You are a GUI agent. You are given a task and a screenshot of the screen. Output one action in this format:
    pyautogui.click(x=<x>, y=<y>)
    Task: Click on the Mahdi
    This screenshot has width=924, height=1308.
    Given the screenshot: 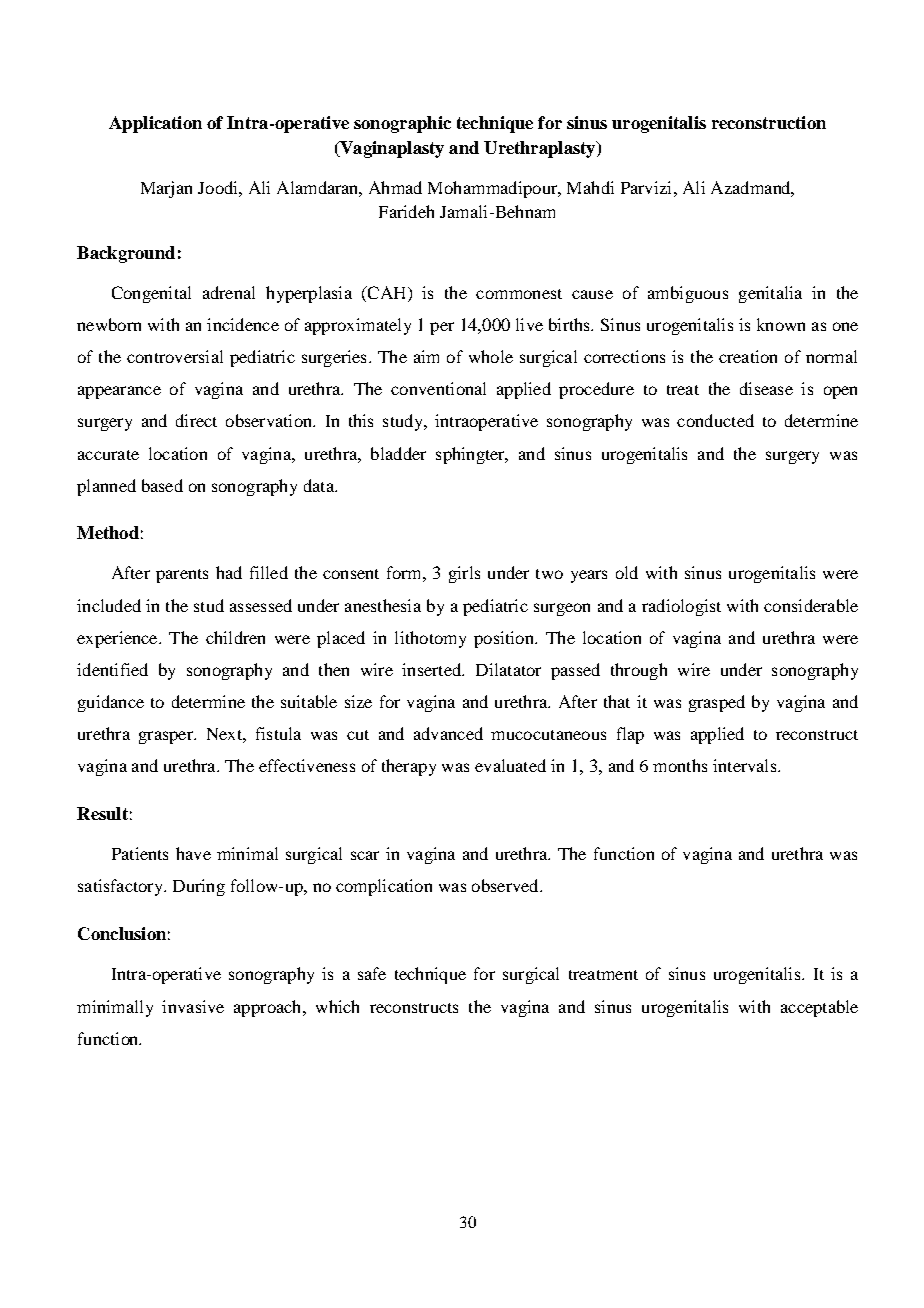 What is the action you would take?
    pyautogui.click(x=590, y=187)
